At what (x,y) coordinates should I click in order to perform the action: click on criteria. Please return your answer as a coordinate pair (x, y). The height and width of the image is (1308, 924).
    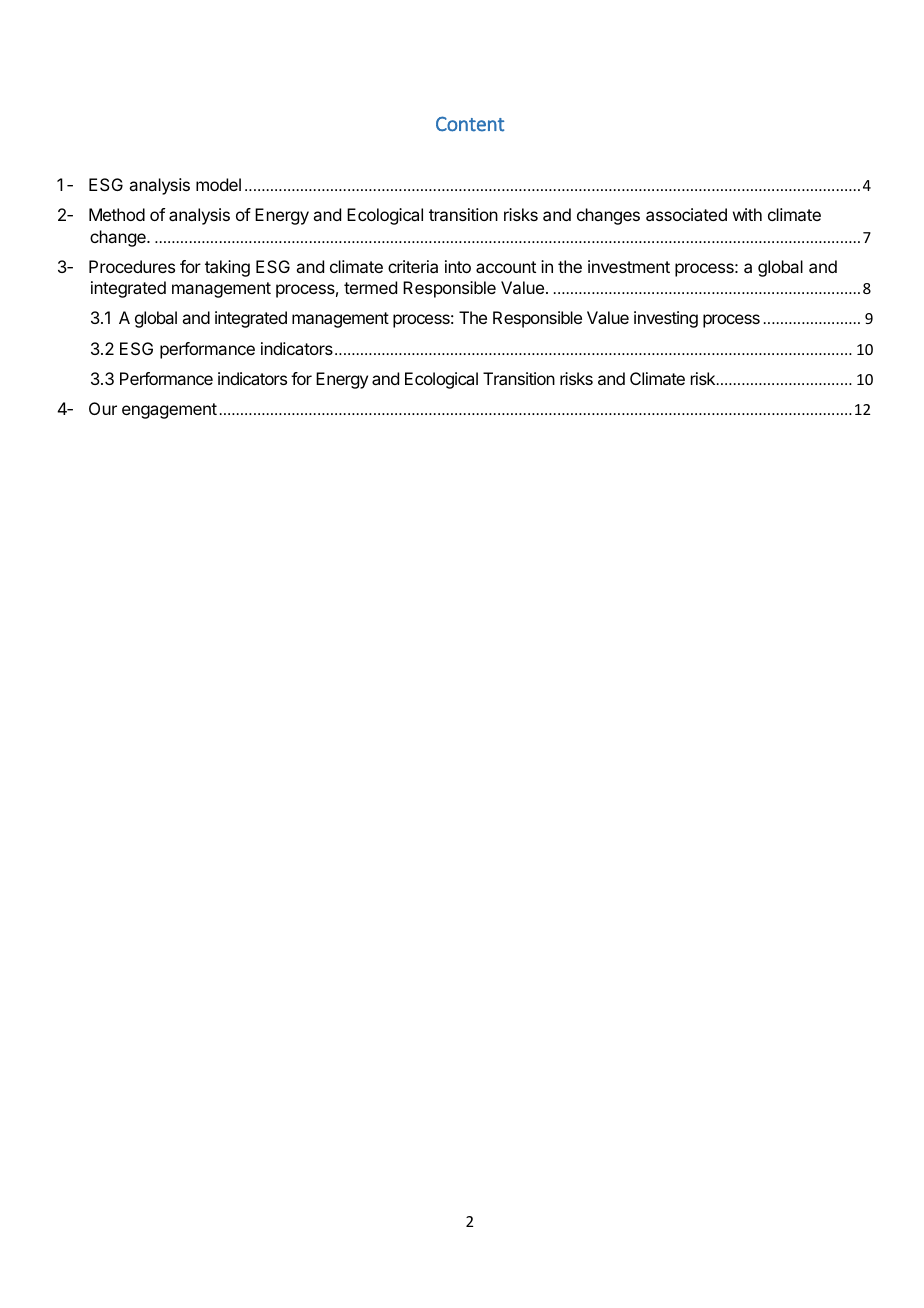
    Looking at the image, I should click on (413, 266).
